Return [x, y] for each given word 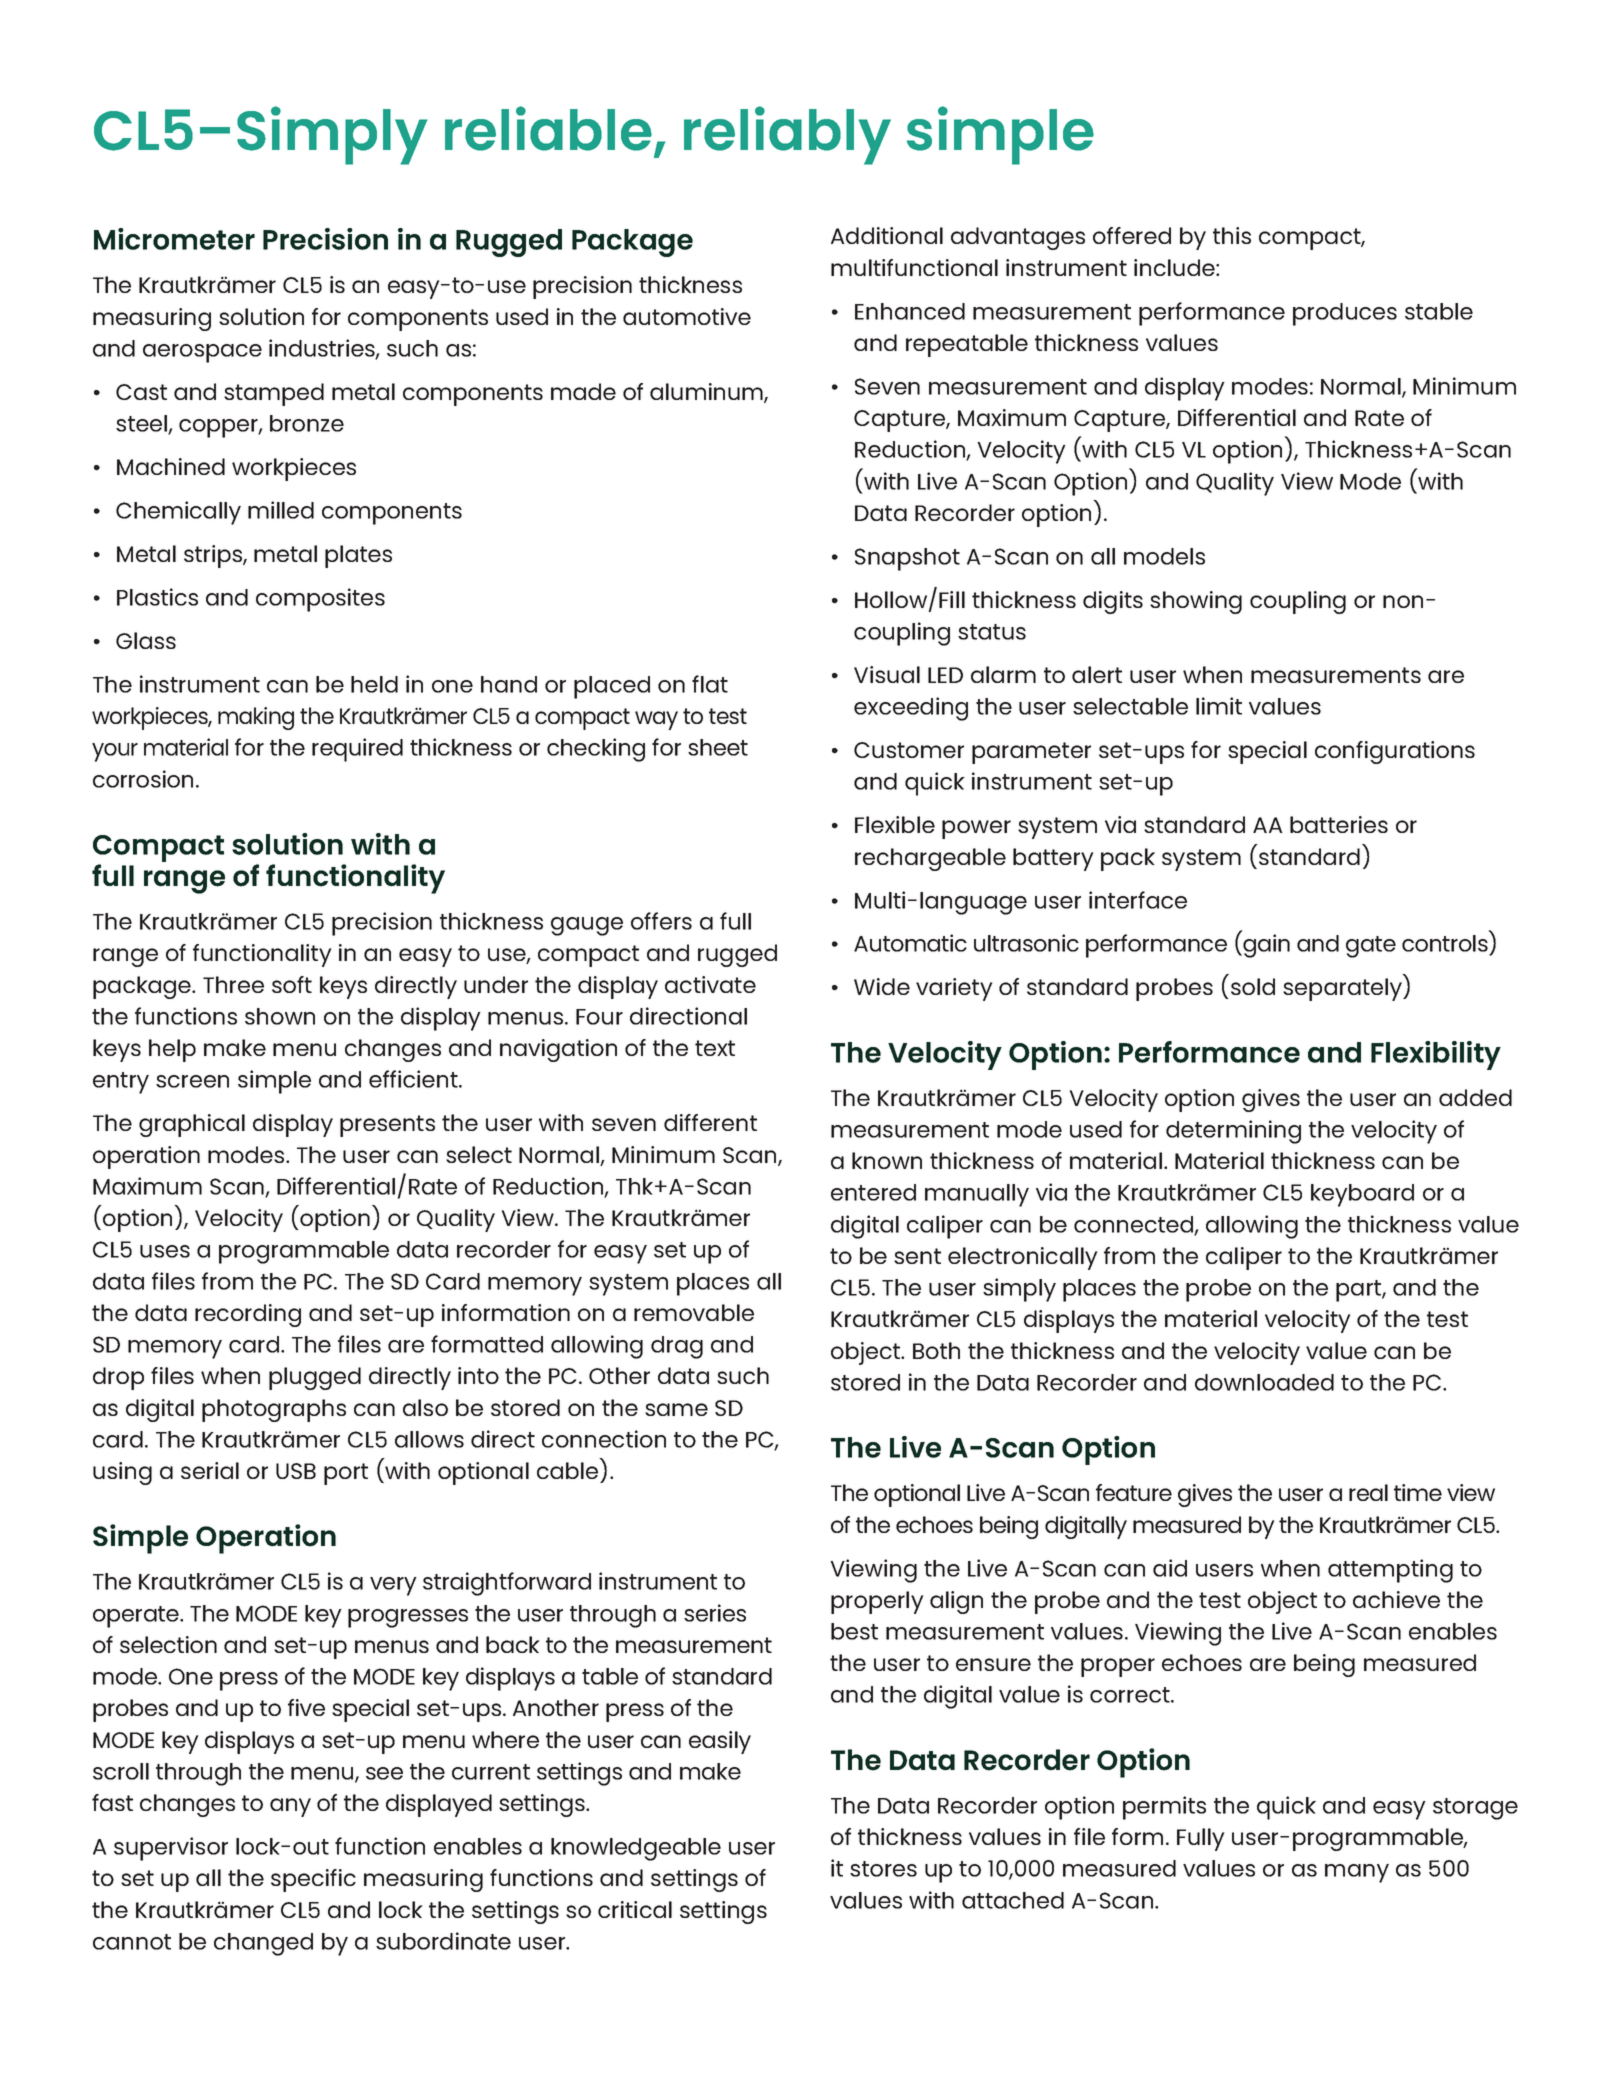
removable [694, 1312]
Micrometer [174, 239]
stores [883, 1869]
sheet [718, 747]
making [256, 718]
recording [248, 1315]
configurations [1395, 752]
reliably [787, 135]
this [1232, 235]
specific [313, 1880]
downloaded [1264, 1382]
